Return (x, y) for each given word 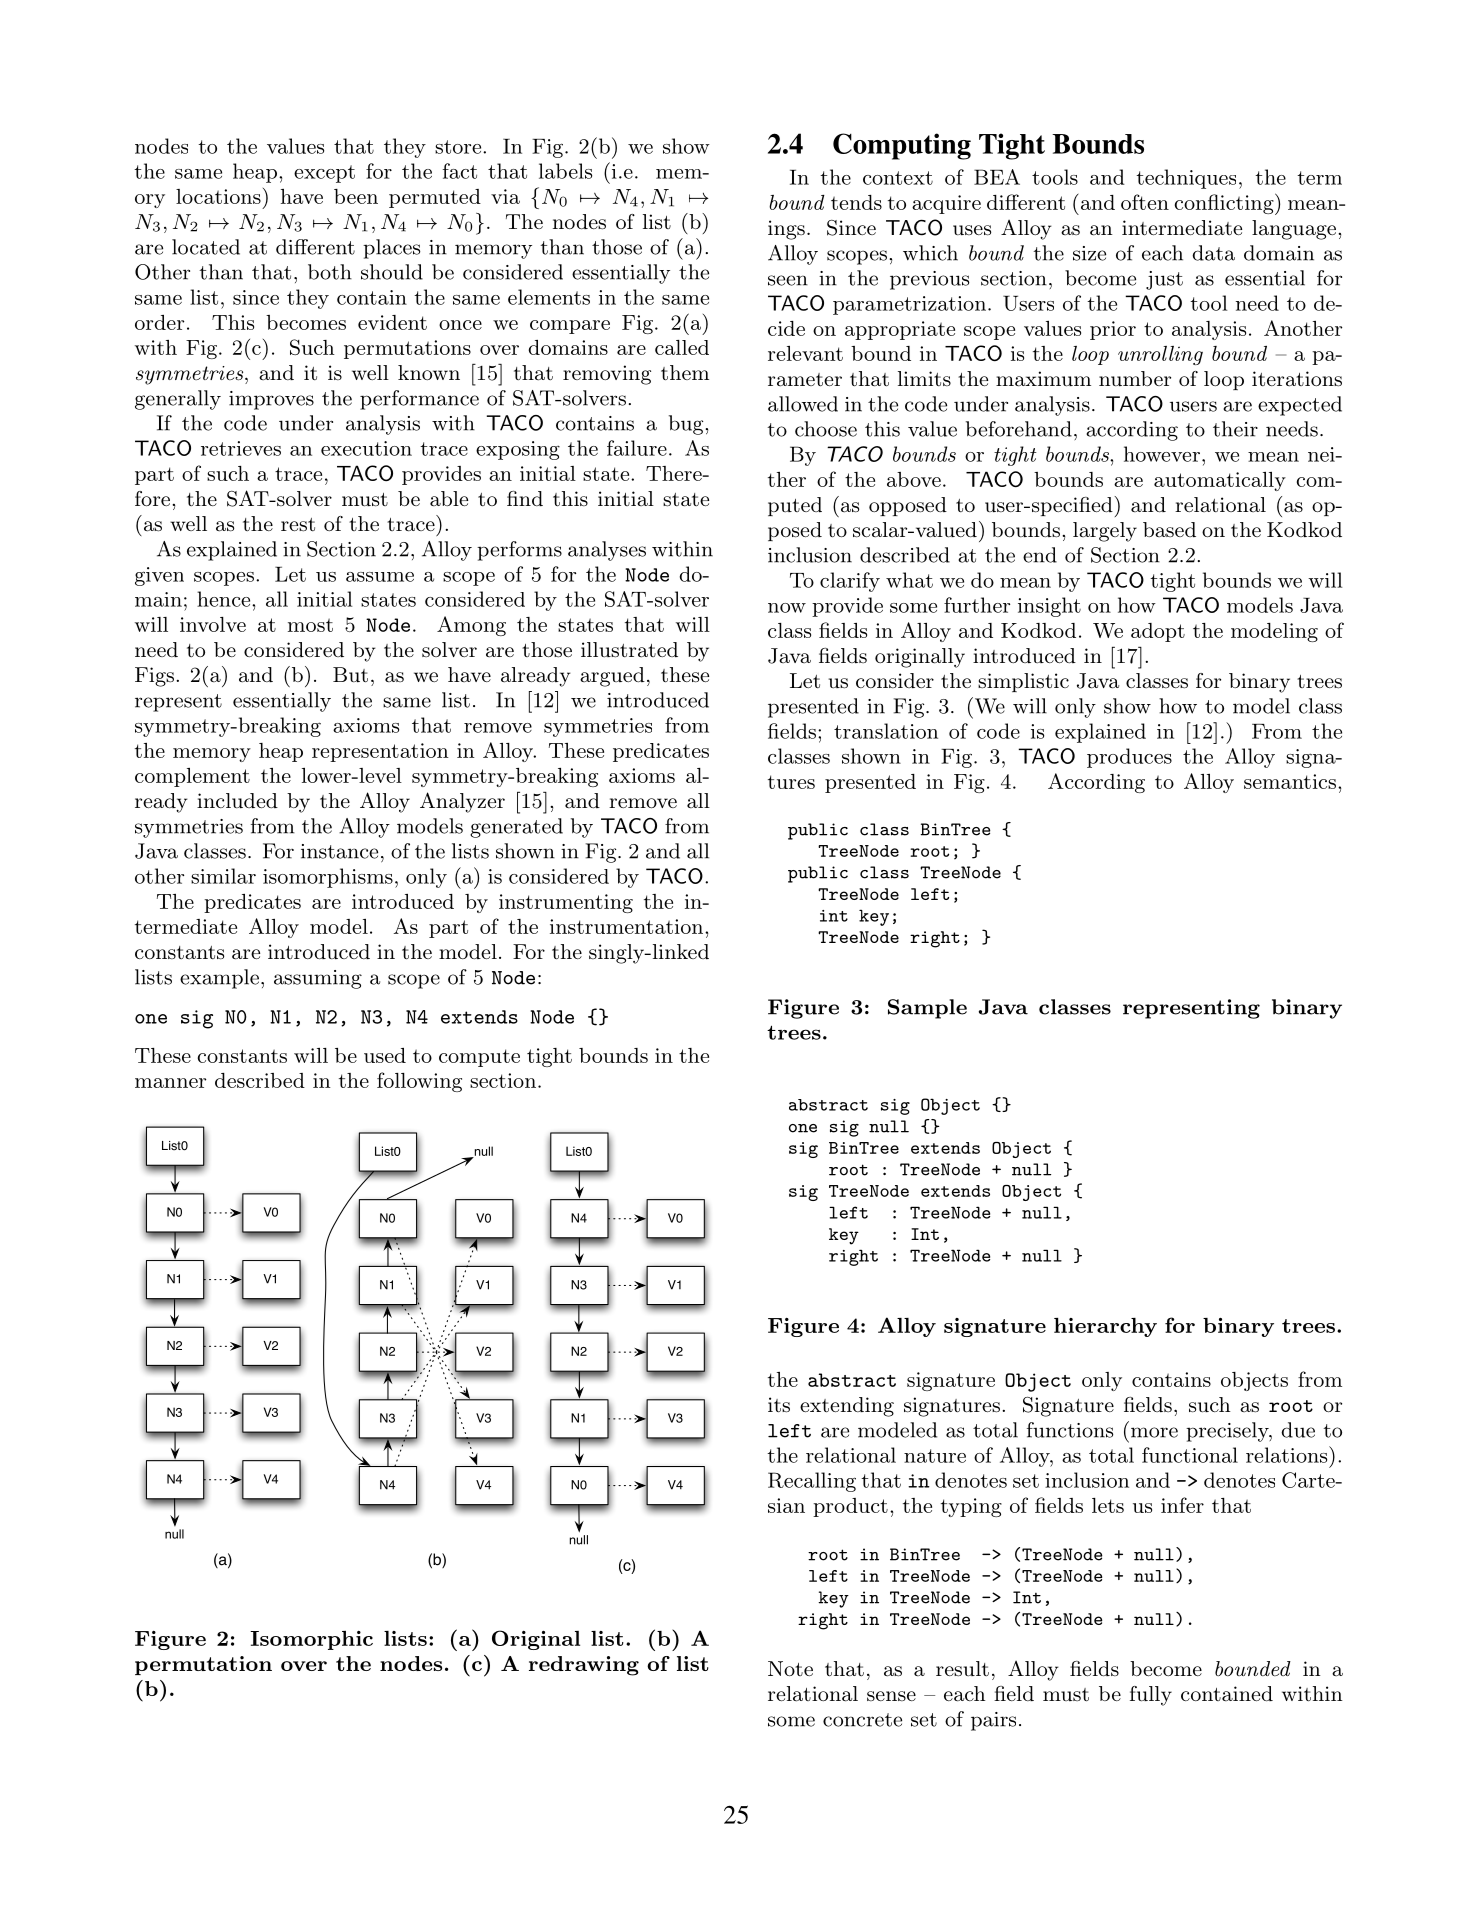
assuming (318, 979)
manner (170, 1083)
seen (788, 280)
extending (847, 1407)
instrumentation (626, 926)
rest (298, 525)
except (324, 174)
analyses (607, 551)
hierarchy (1105, 1327)
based (1169, 529)
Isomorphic (311, 1640)
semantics (1290, 781)
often (1145, 202)
